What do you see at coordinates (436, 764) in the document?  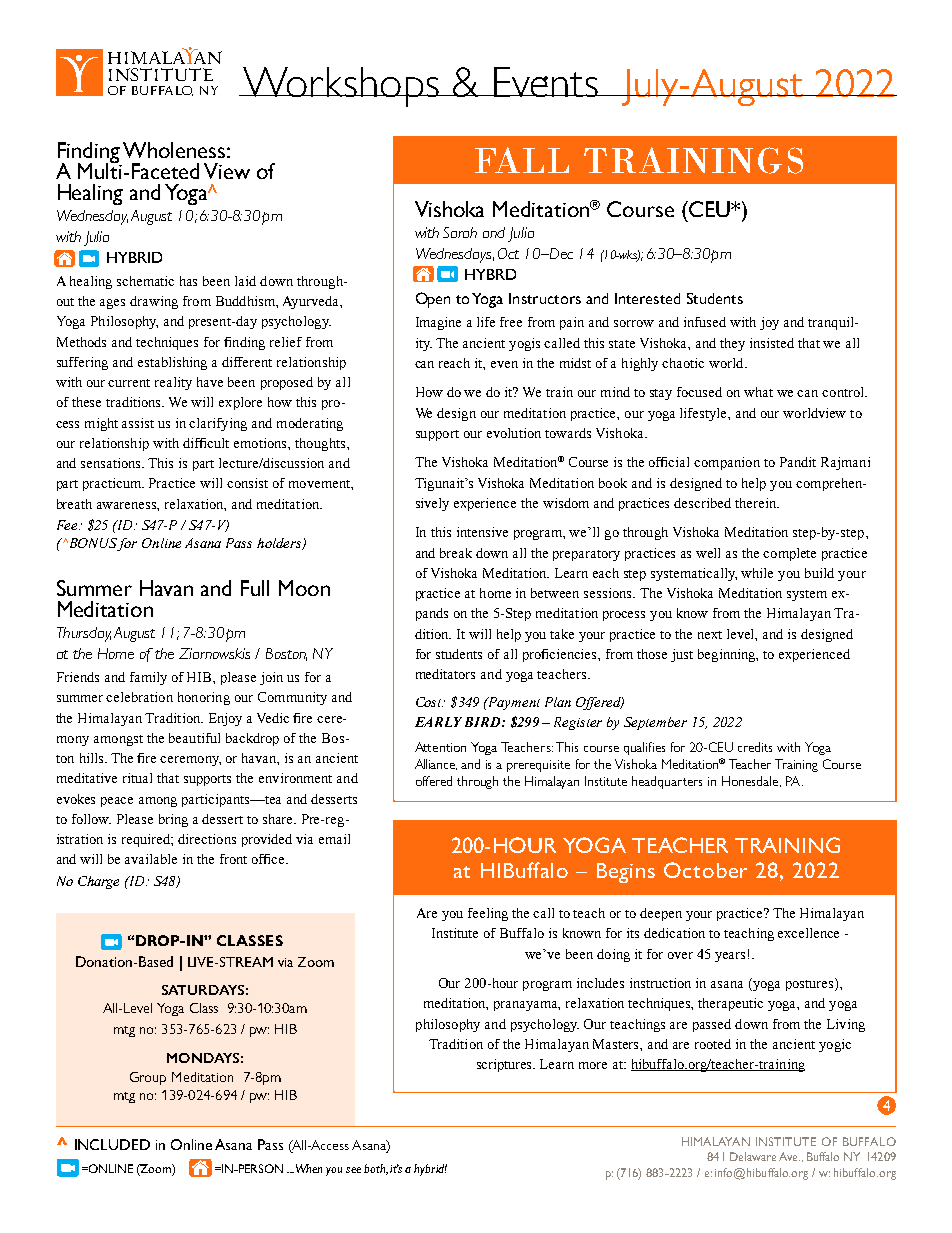 I see `Alliance` at bounding box center [436, 764].
